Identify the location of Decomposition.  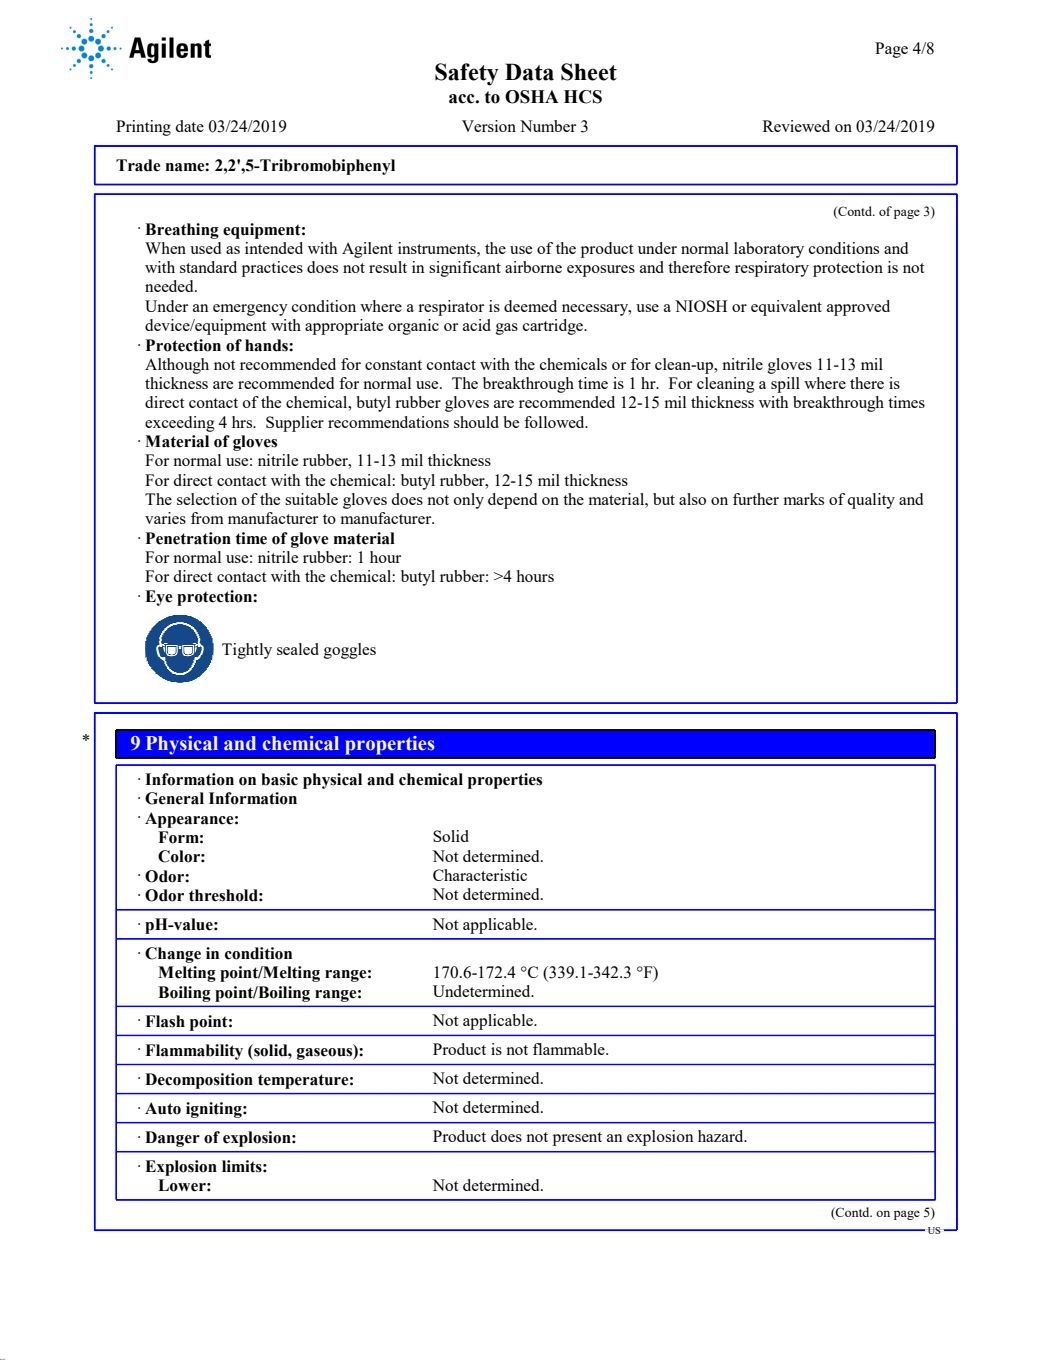
(199, 1081).
